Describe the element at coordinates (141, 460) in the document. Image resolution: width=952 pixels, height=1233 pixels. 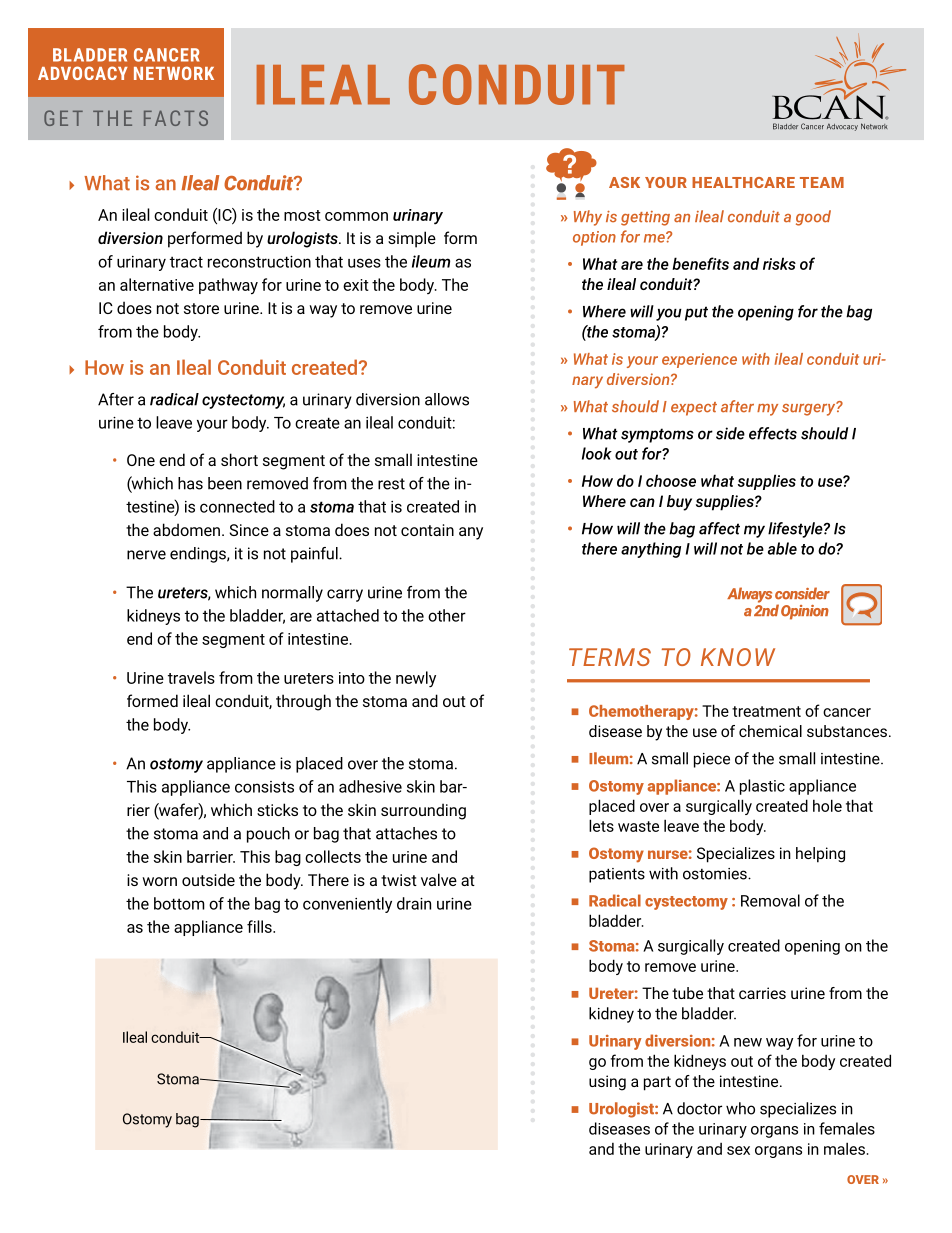
I see `One` at that location.
